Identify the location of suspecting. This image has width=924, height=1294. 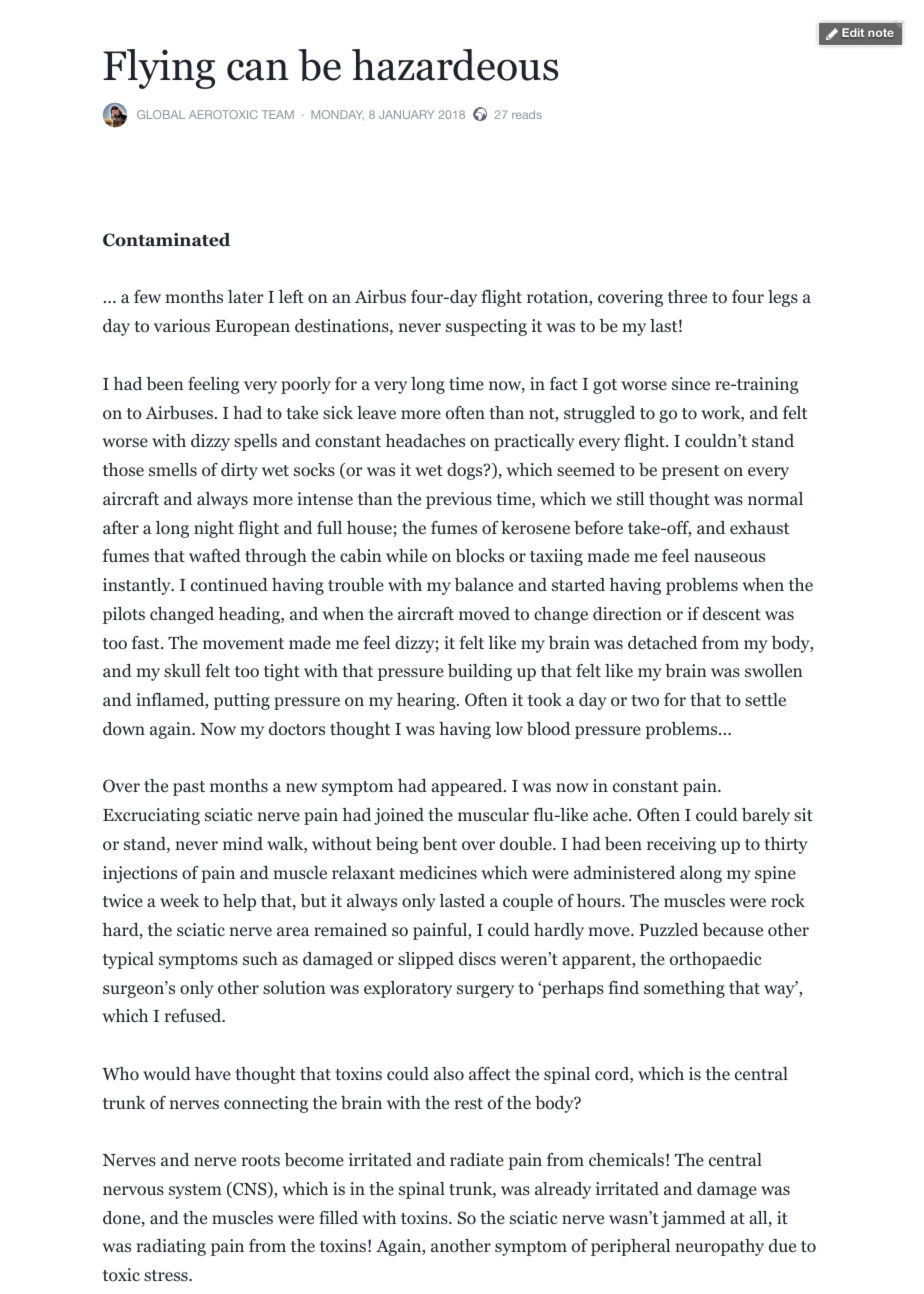
(486, 327).
